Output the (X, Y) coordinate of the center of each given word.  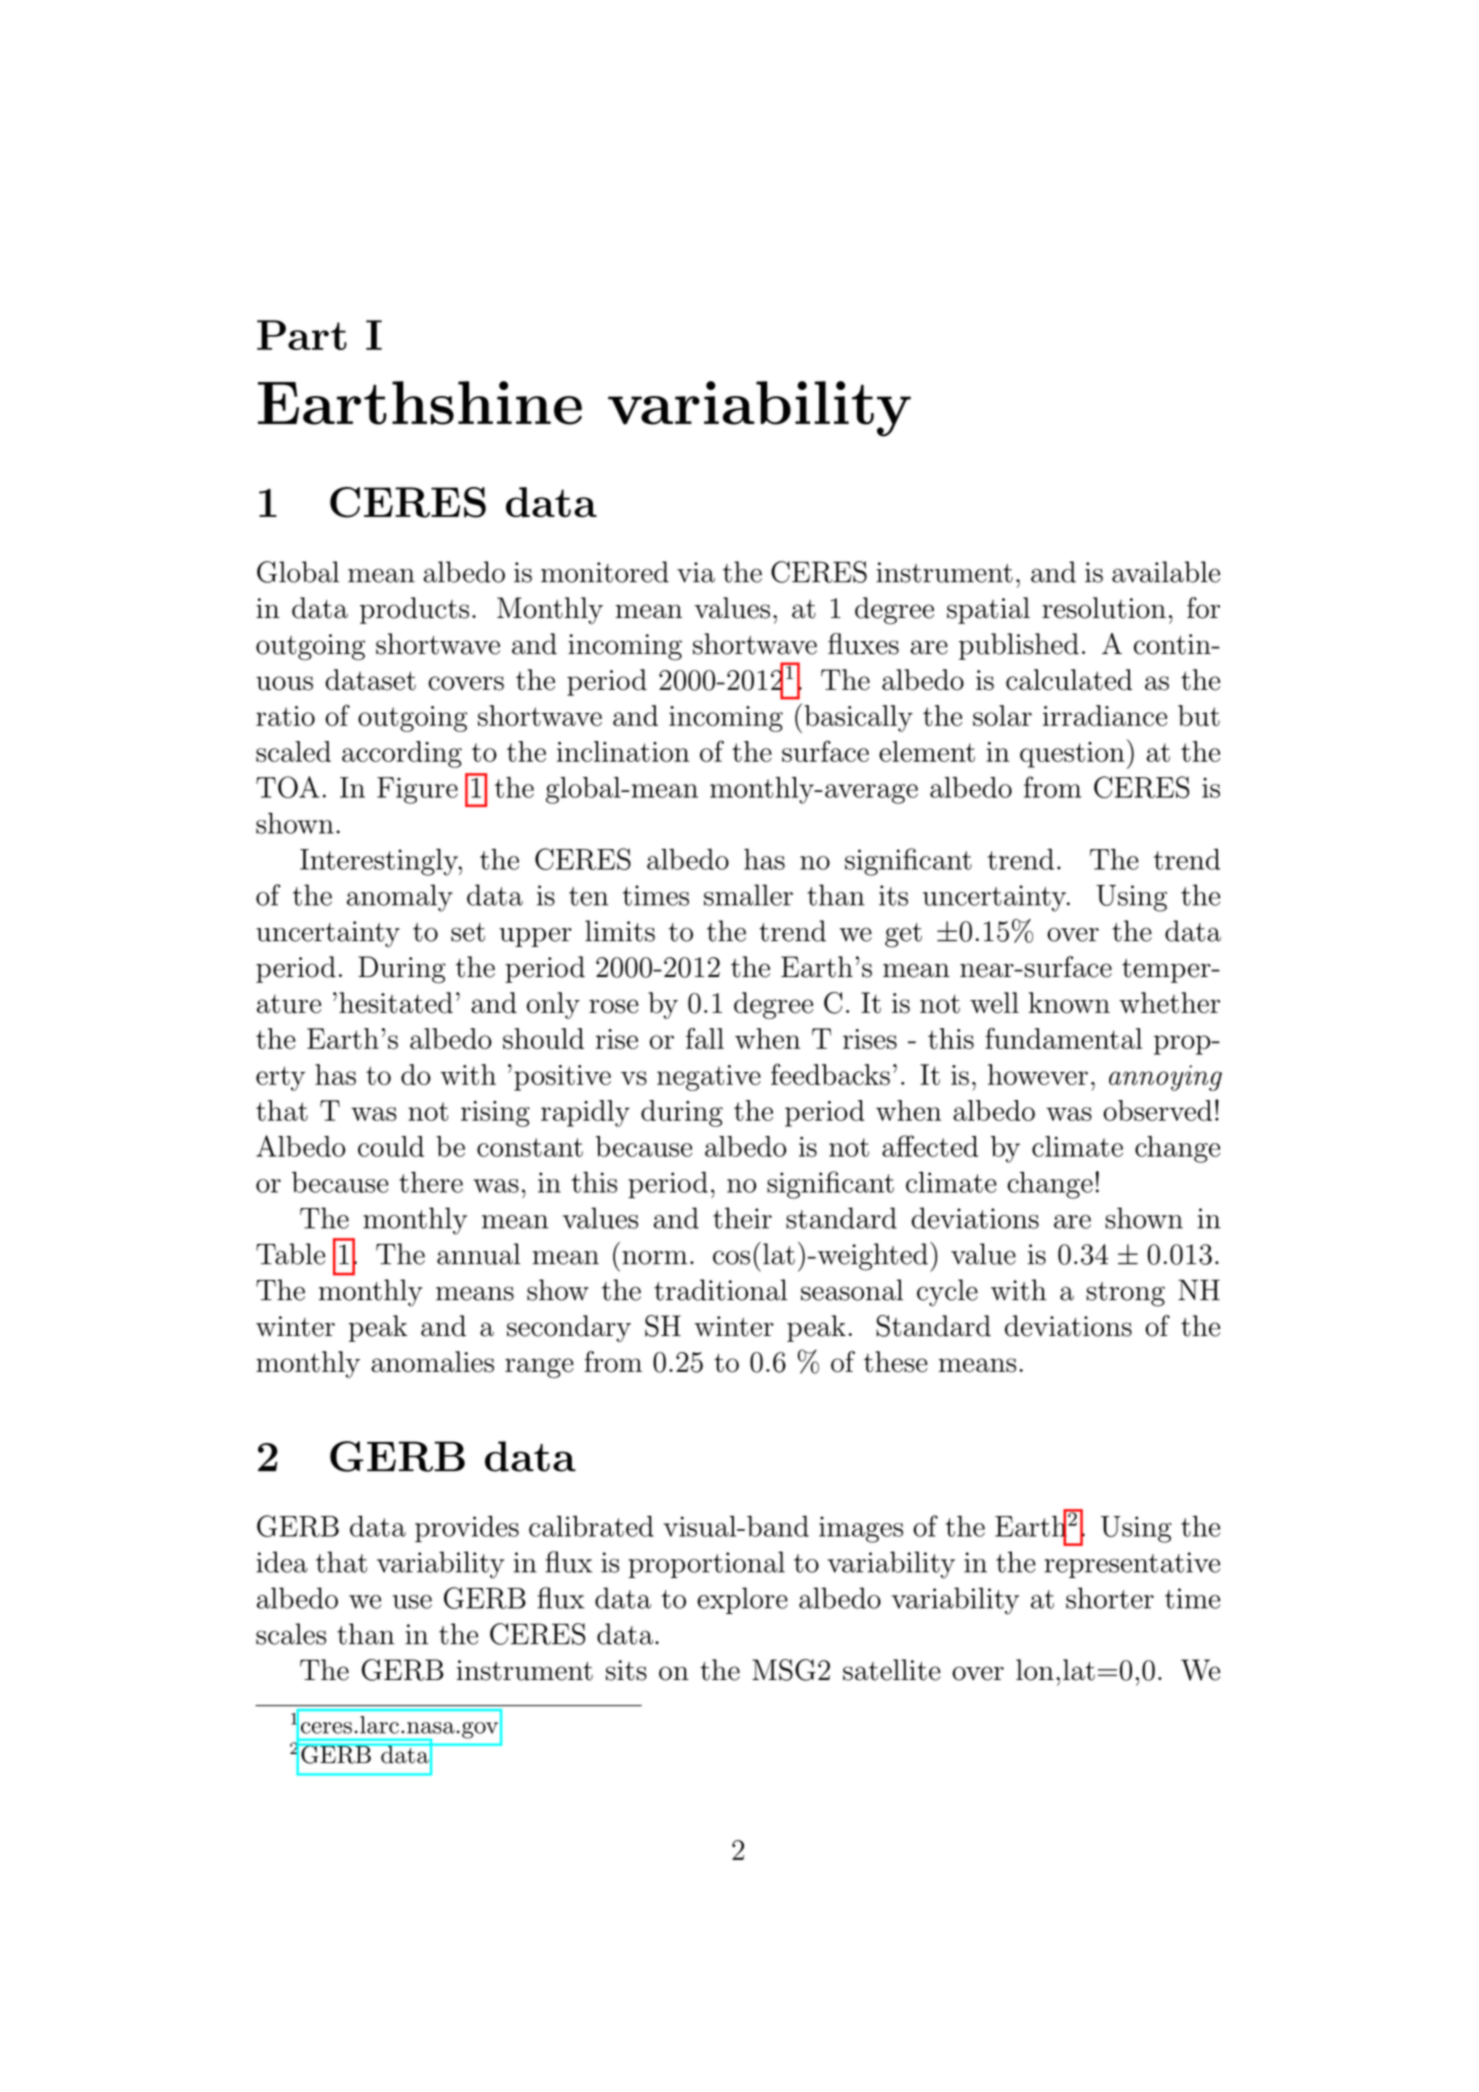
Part (302, 335)
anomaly (400, 898)
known (1069, 1003)
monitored (605, 572)
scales (291, 1634)
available (1166, 572)
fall (705, 1038)
